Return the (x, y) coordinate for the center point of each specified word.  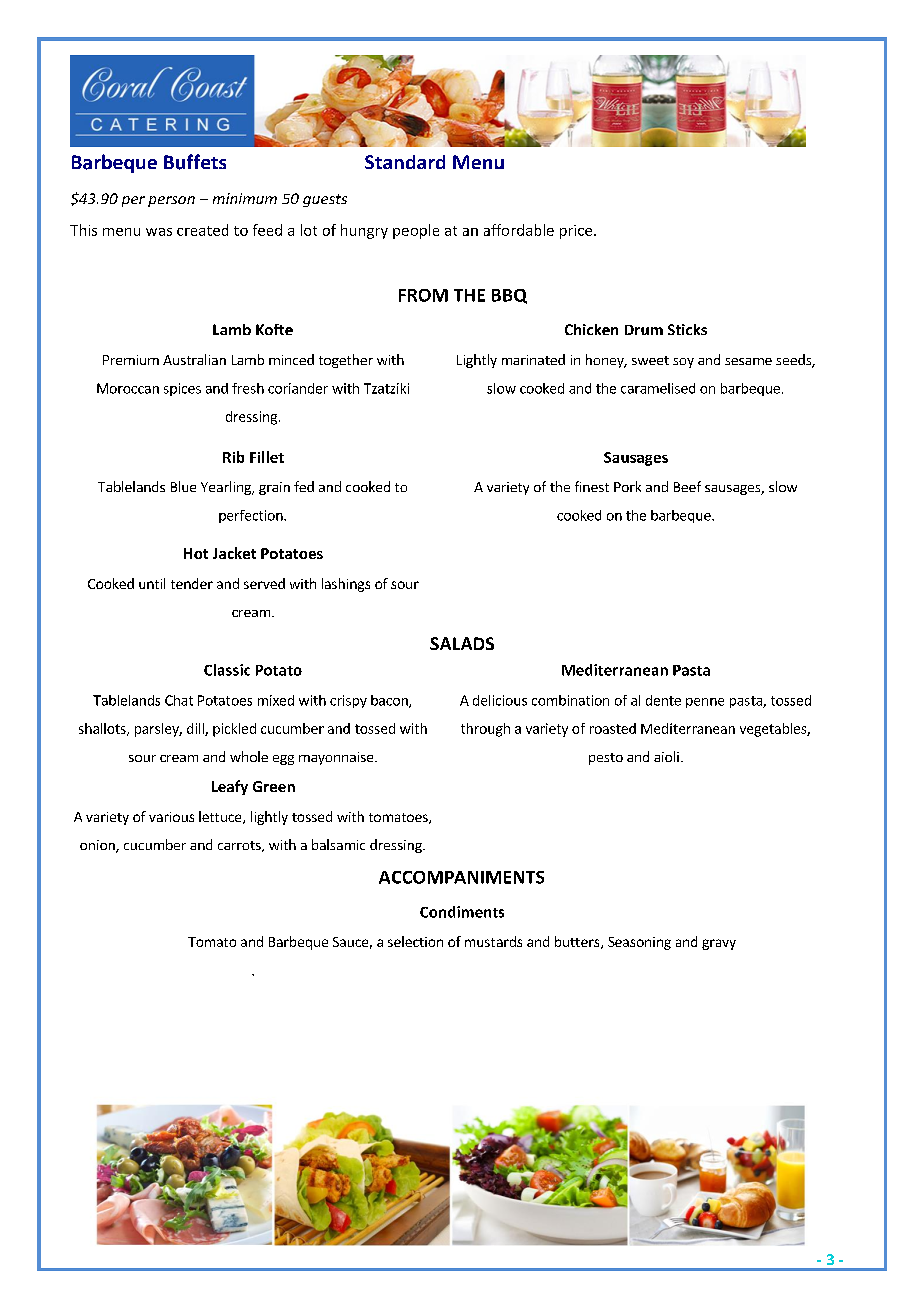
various (171, 817)
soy (683, 363)
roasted (613, 728)
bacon (390, 701)
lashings (346, 585)
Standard (405, 162)
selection (415, 941)
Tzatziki (386, 388)
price (577, 232)
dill (196, 729)
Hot (196, 553)
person (171, 201)
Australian (194, 359)
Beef (687, 486)
